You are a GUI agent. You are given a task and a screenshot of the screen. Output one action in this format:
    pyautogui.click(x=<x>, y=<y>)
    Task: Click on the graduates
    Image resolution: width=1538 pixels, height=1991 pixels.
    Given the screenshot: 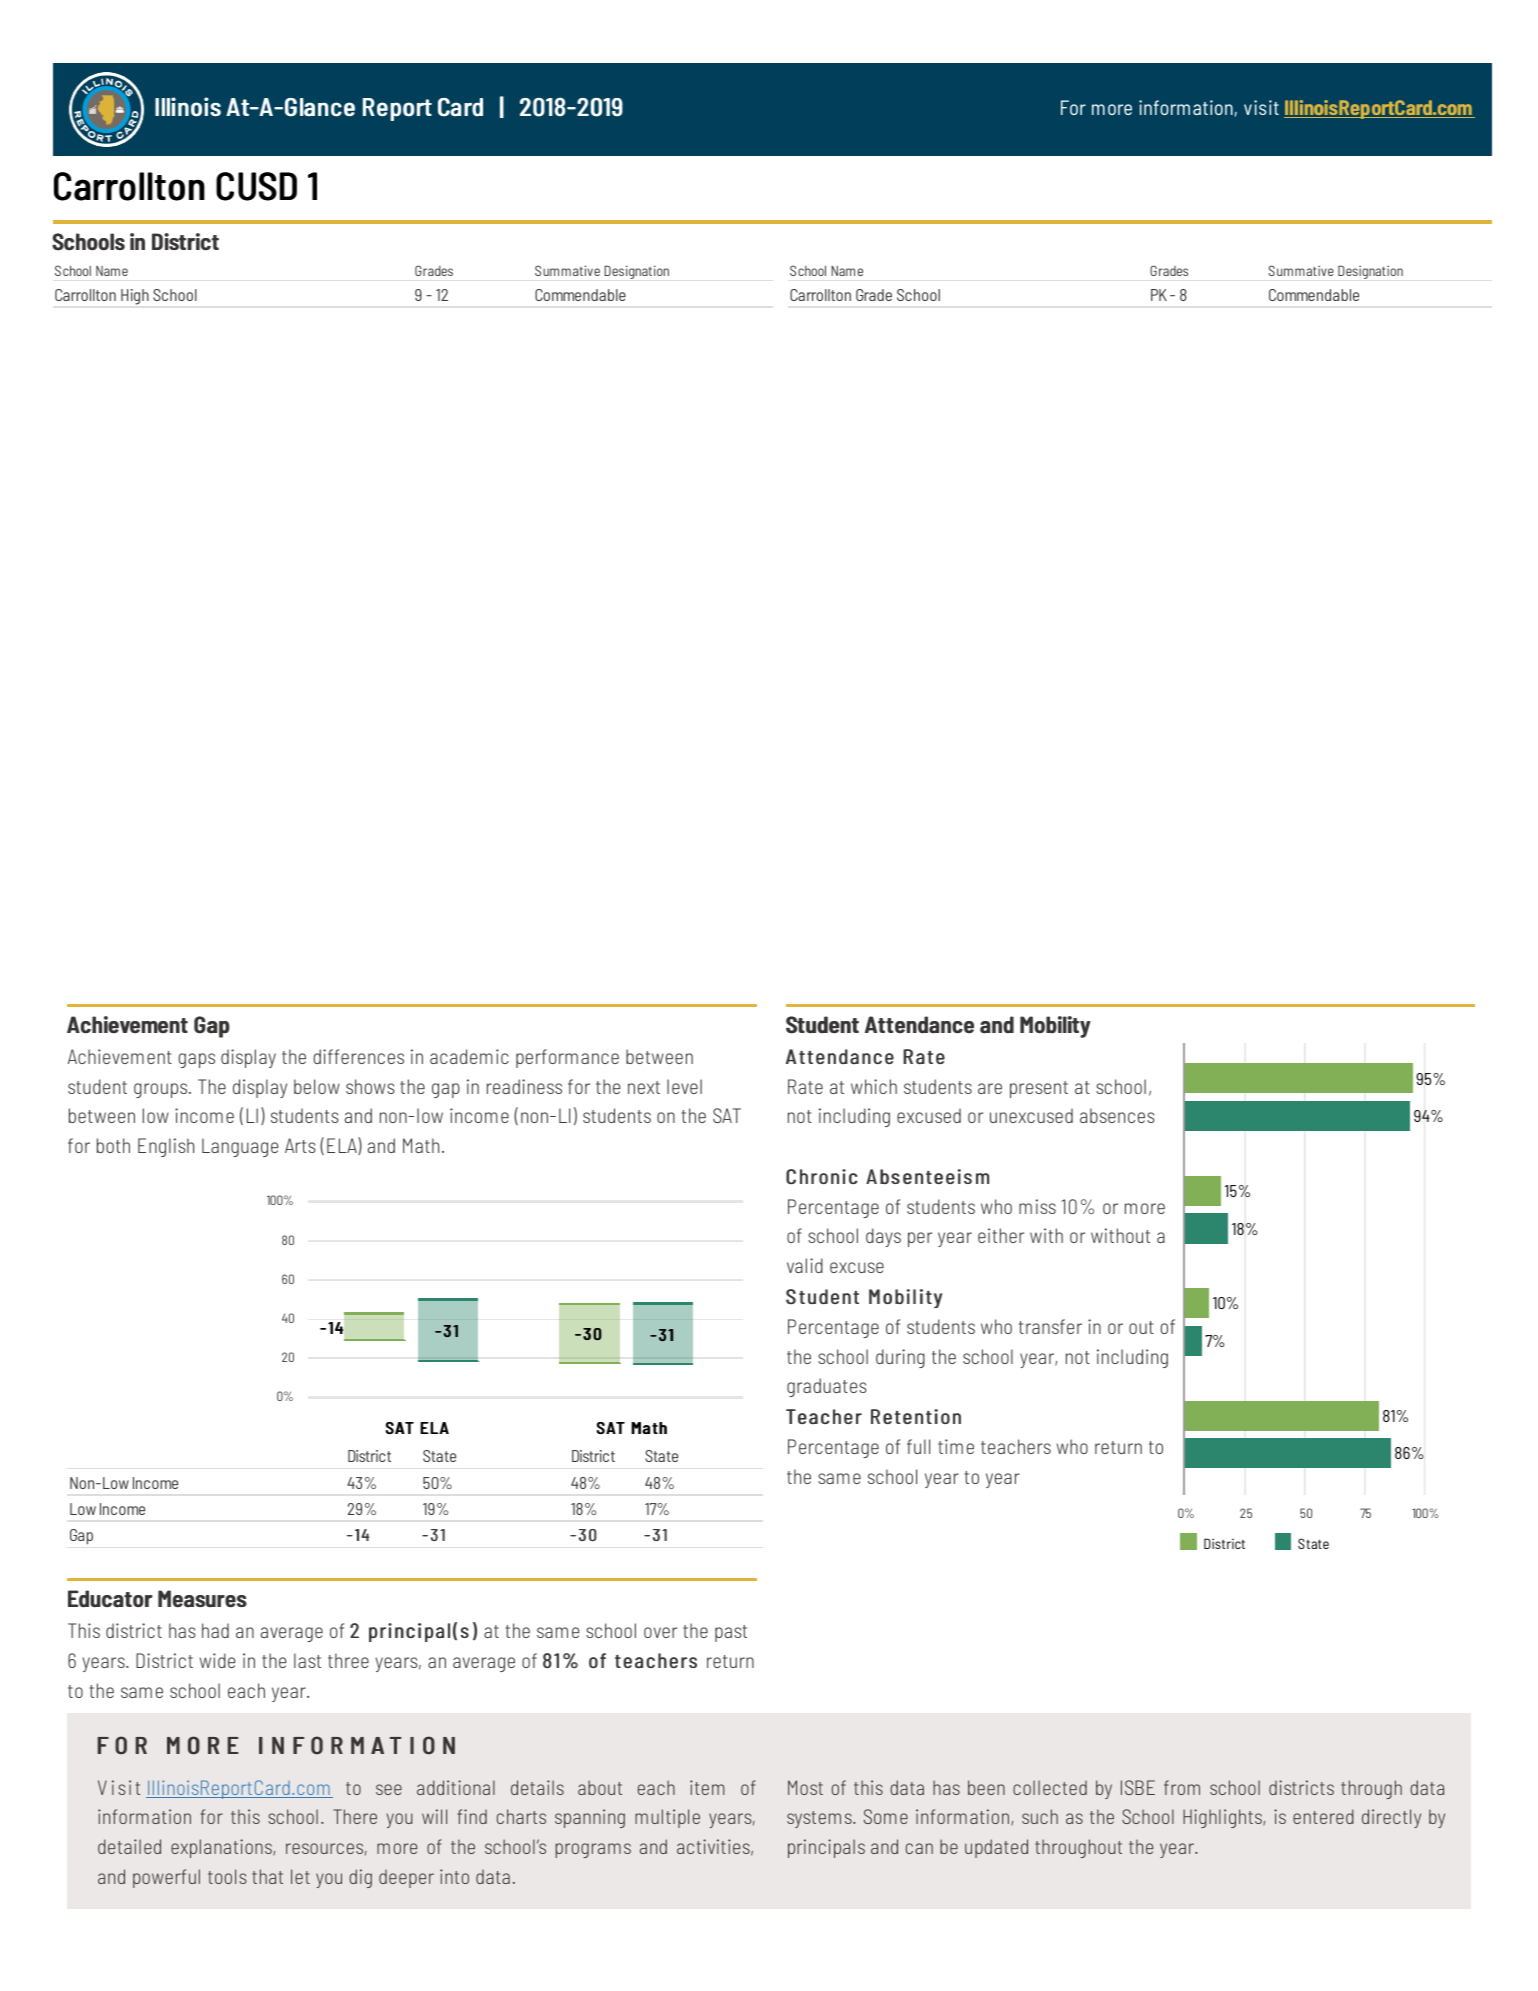 What is the action you would take?
    pyautogui.click(x=827, y=1387)
